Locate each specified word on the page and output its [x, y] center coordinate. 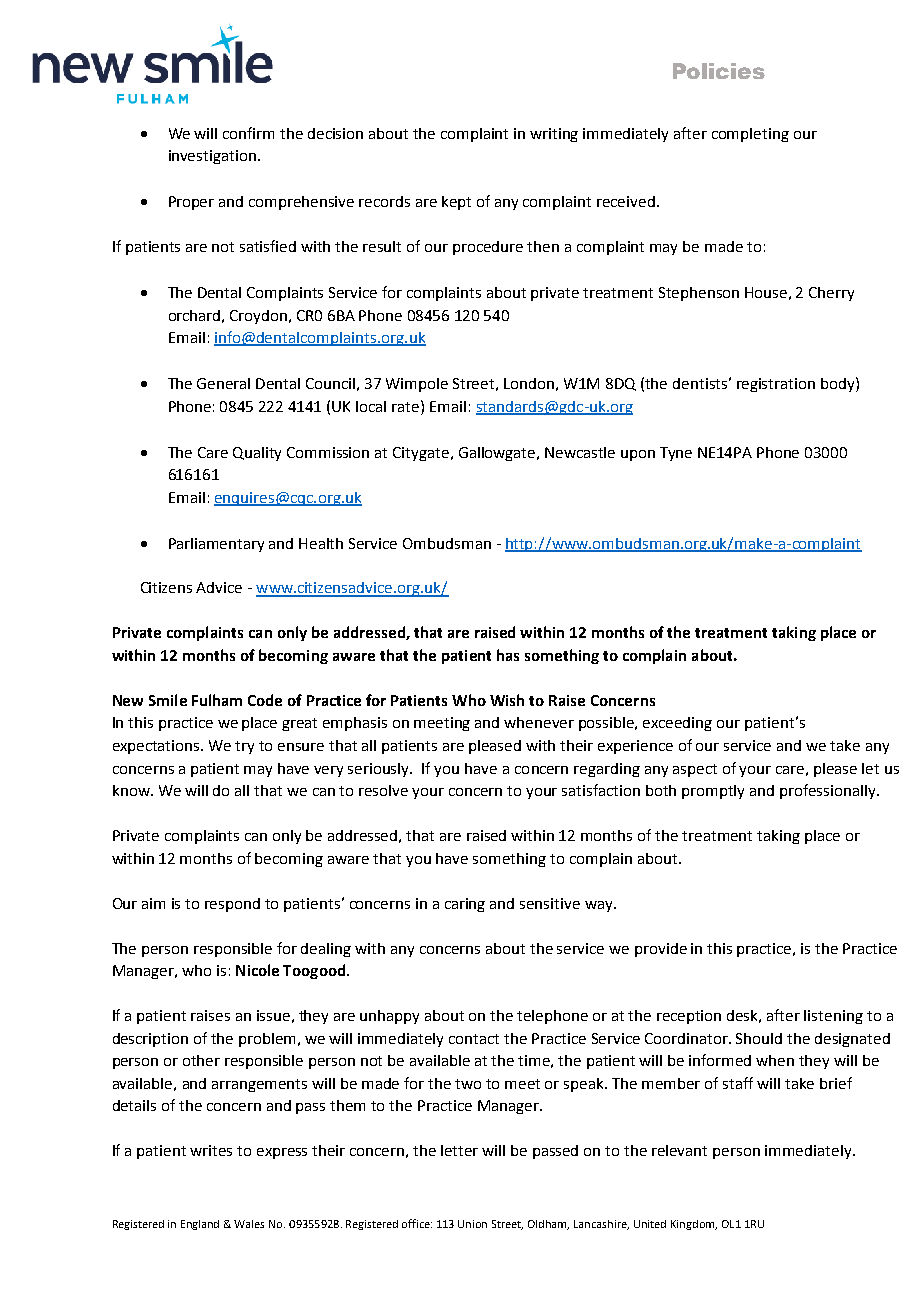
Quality [257, 454]
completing [750, 135]
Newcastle [580, 452]
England [200, 1225]
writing [554, 135]
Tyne [676, 454]
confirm [248, 133]
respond [232, 905]
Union [472, 1224]
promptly [713, 792]
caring [465, 905]
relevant [679, 1150]
